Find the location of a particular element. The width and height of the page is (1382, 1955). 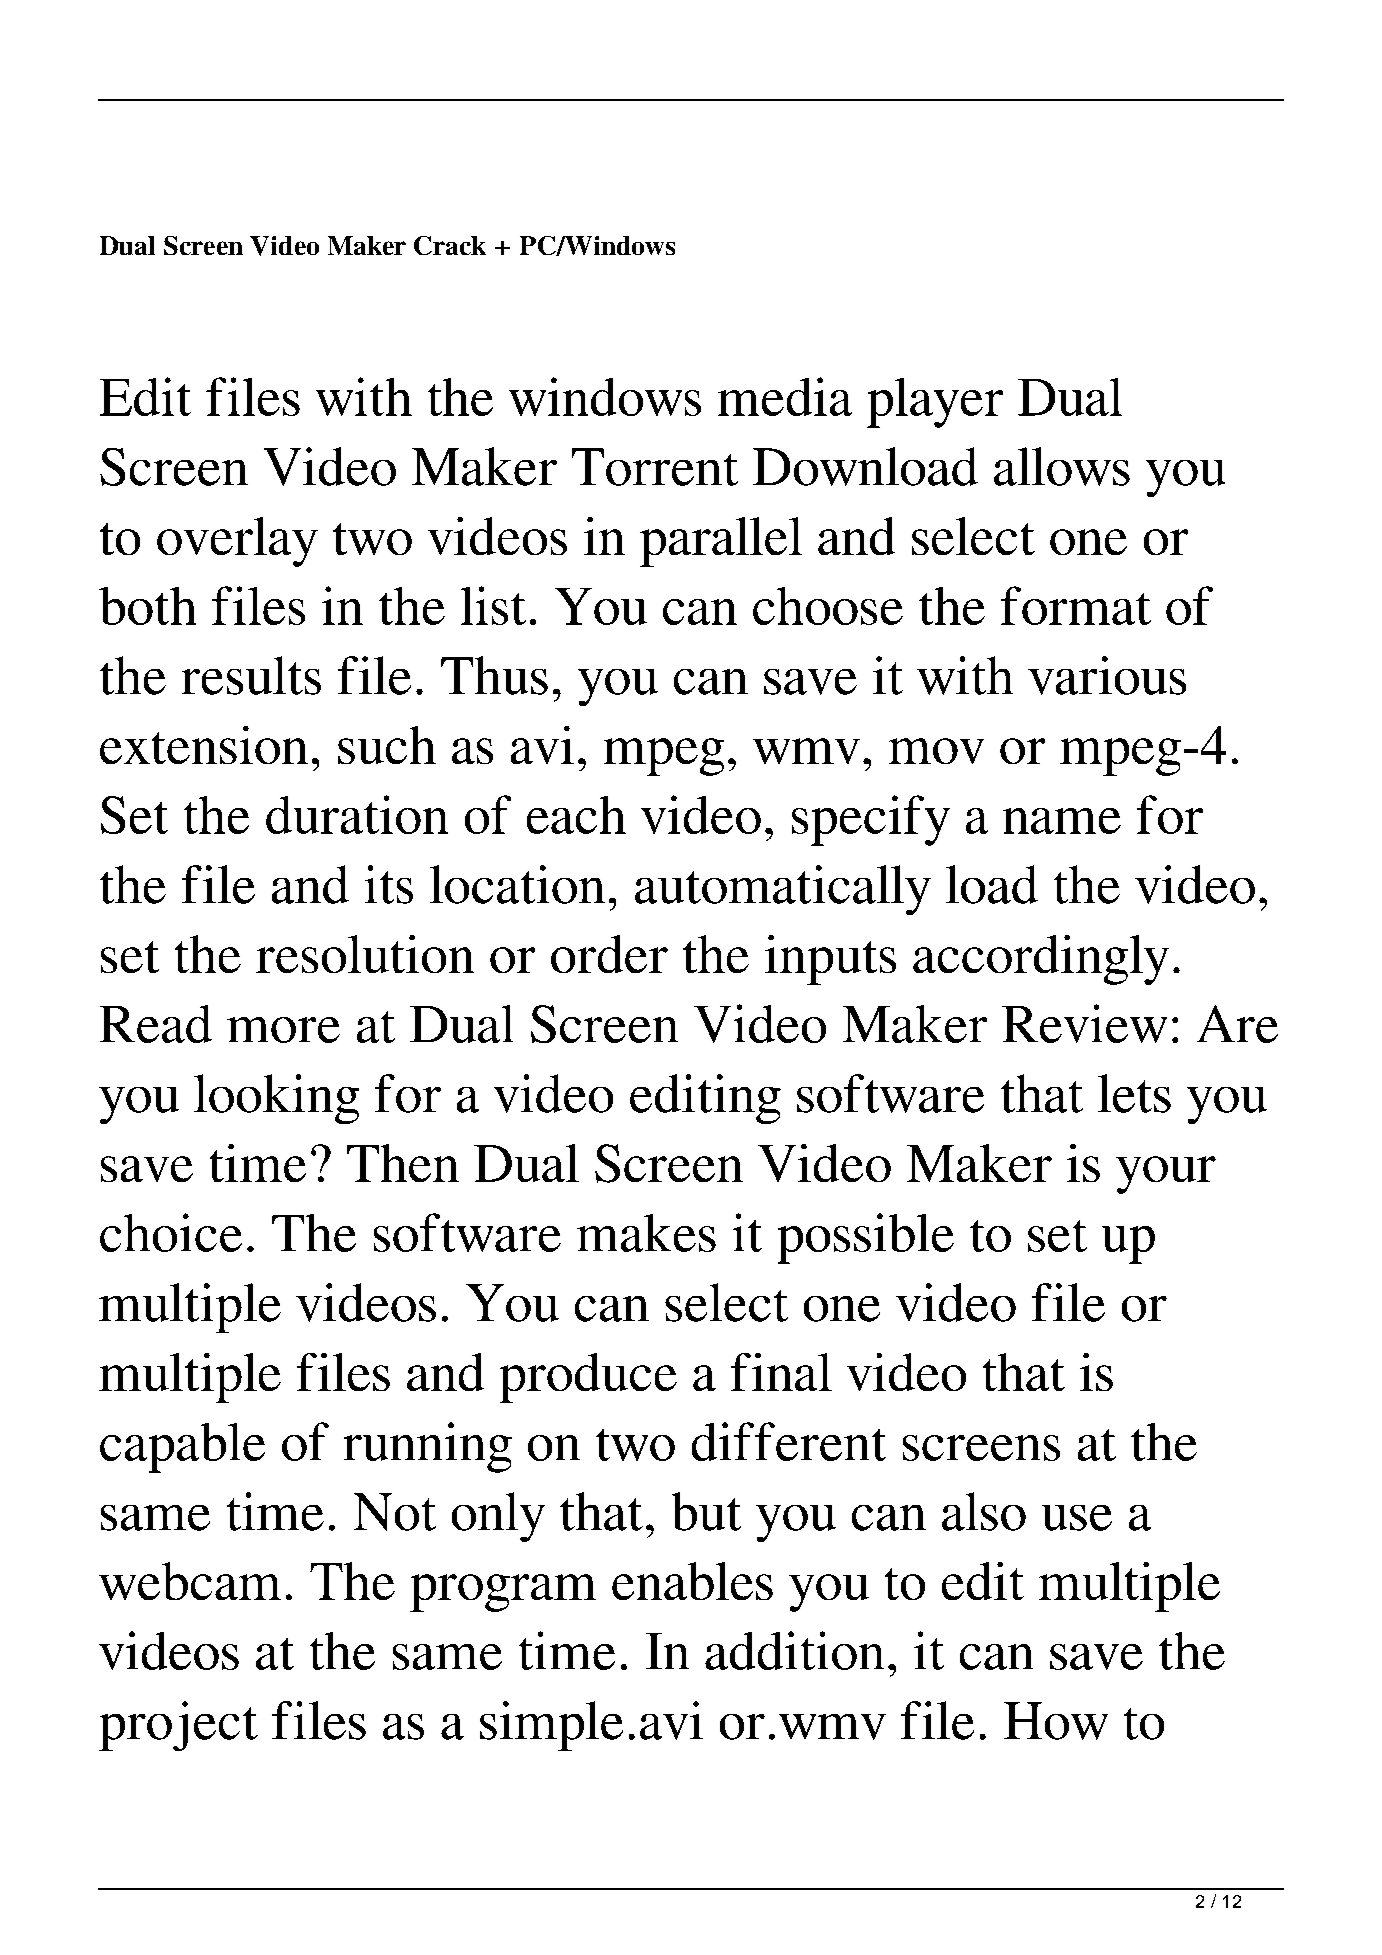

parallel is located at coordinates (721, 542).
